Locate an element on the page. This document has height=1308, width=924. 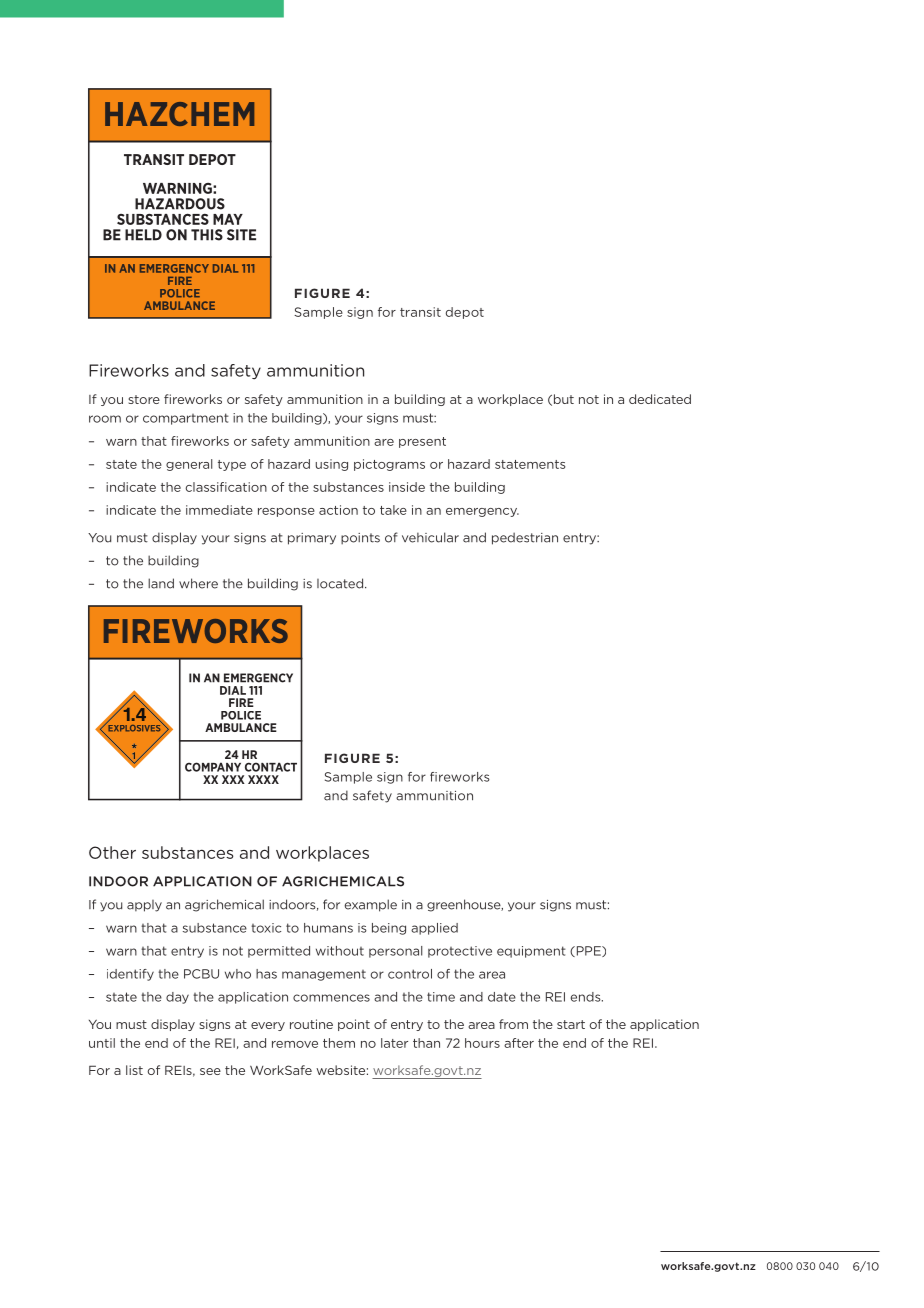
dedicated is located at coordinates (660, 399).
